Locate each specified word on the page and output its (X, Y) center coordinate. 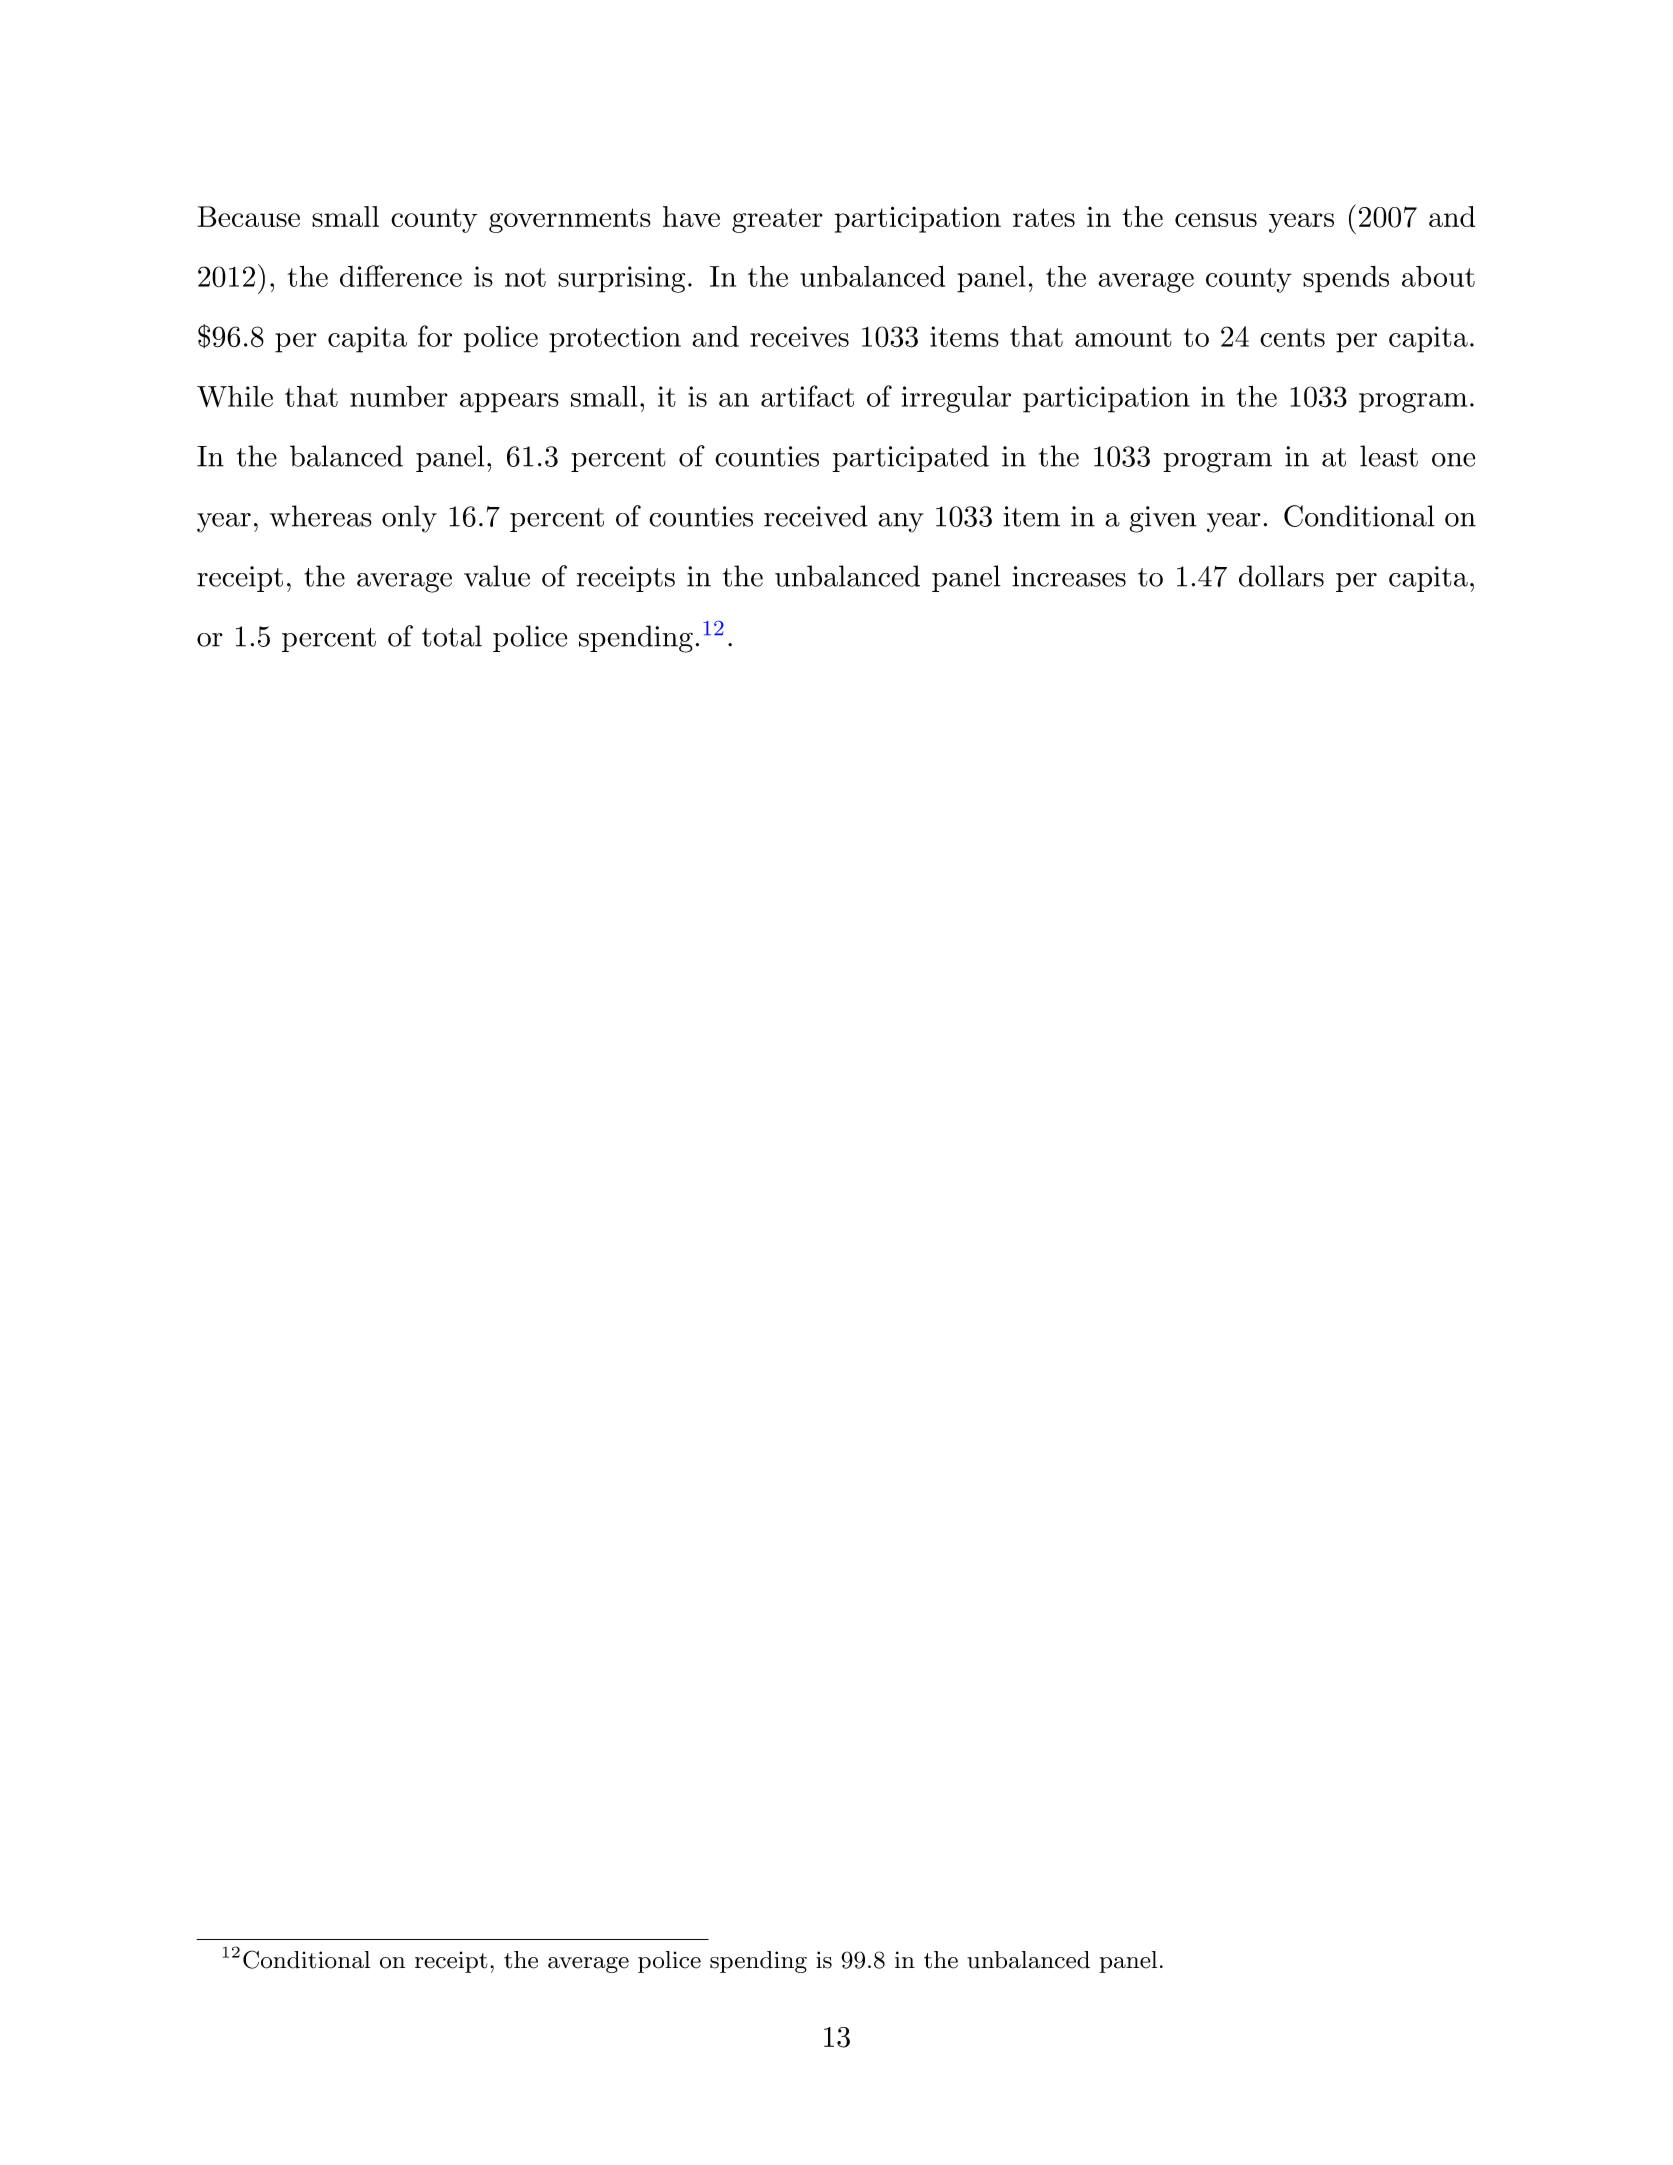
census (1216, 220)
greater (777, 220)
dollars (1281, 576)
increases (1069, 576)
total (452, 636)
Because (249, 216)
